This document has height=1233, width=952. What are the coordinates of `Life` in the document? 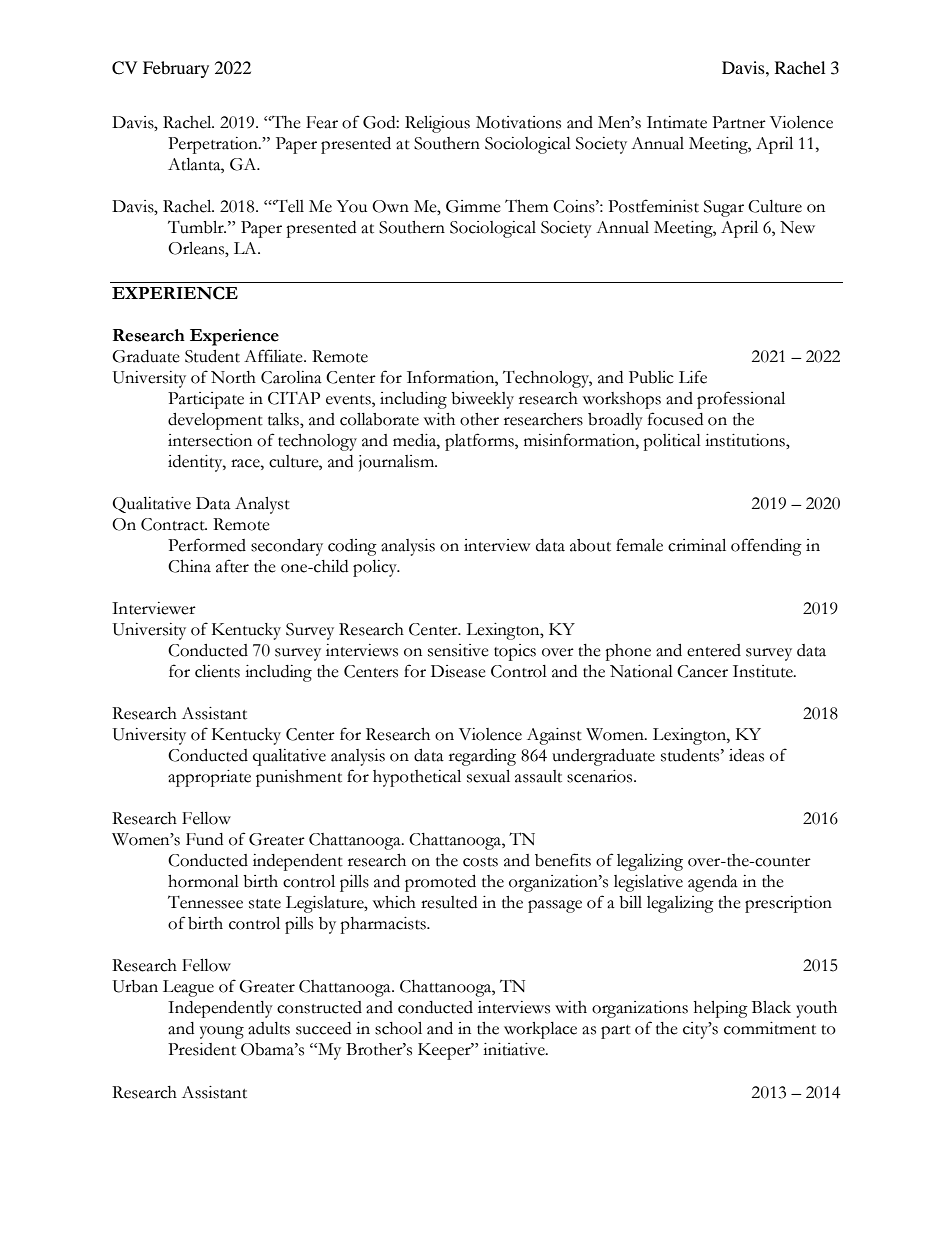 It's located at (693, 377).
